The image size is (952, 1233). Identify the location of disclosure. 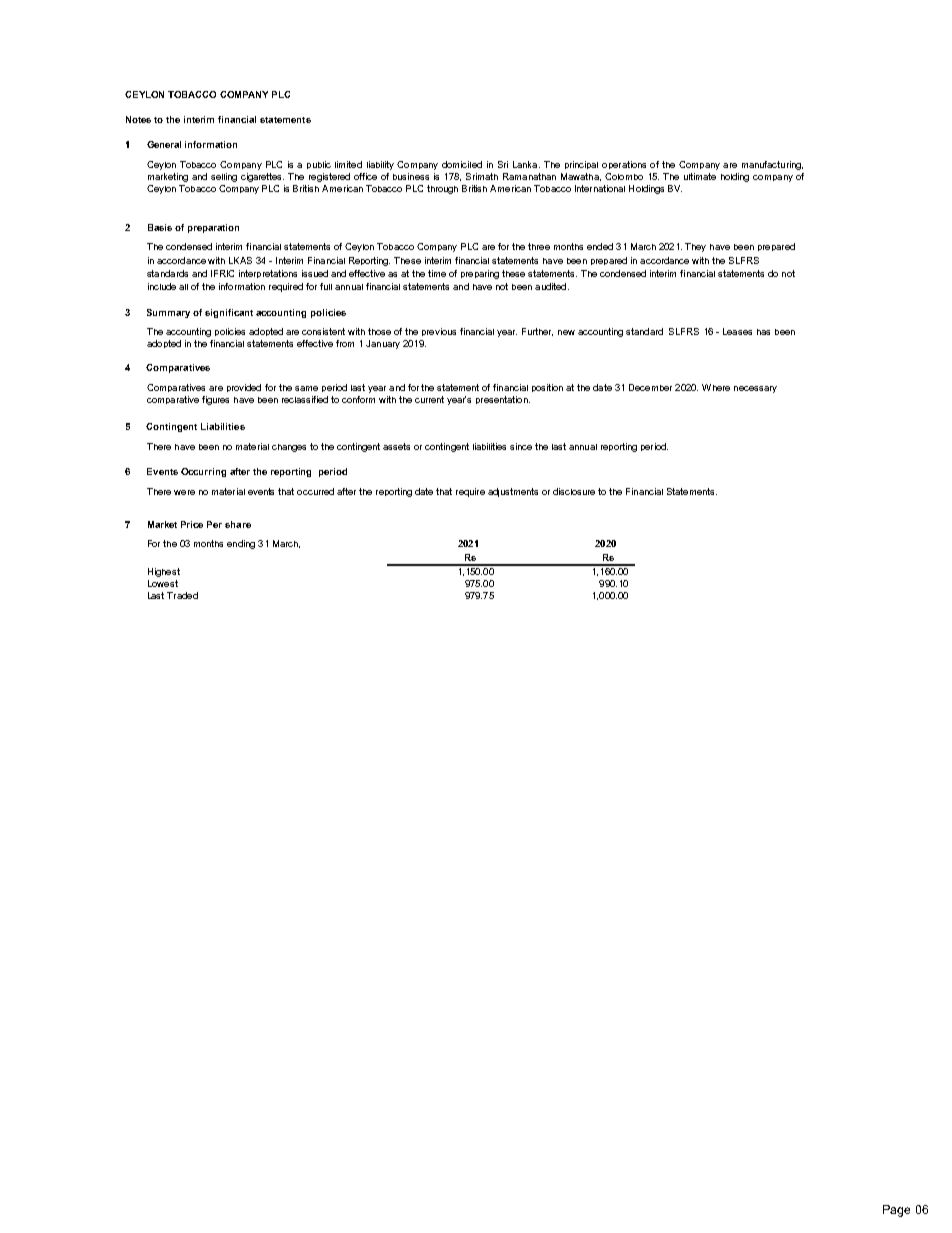
(574, 491).
